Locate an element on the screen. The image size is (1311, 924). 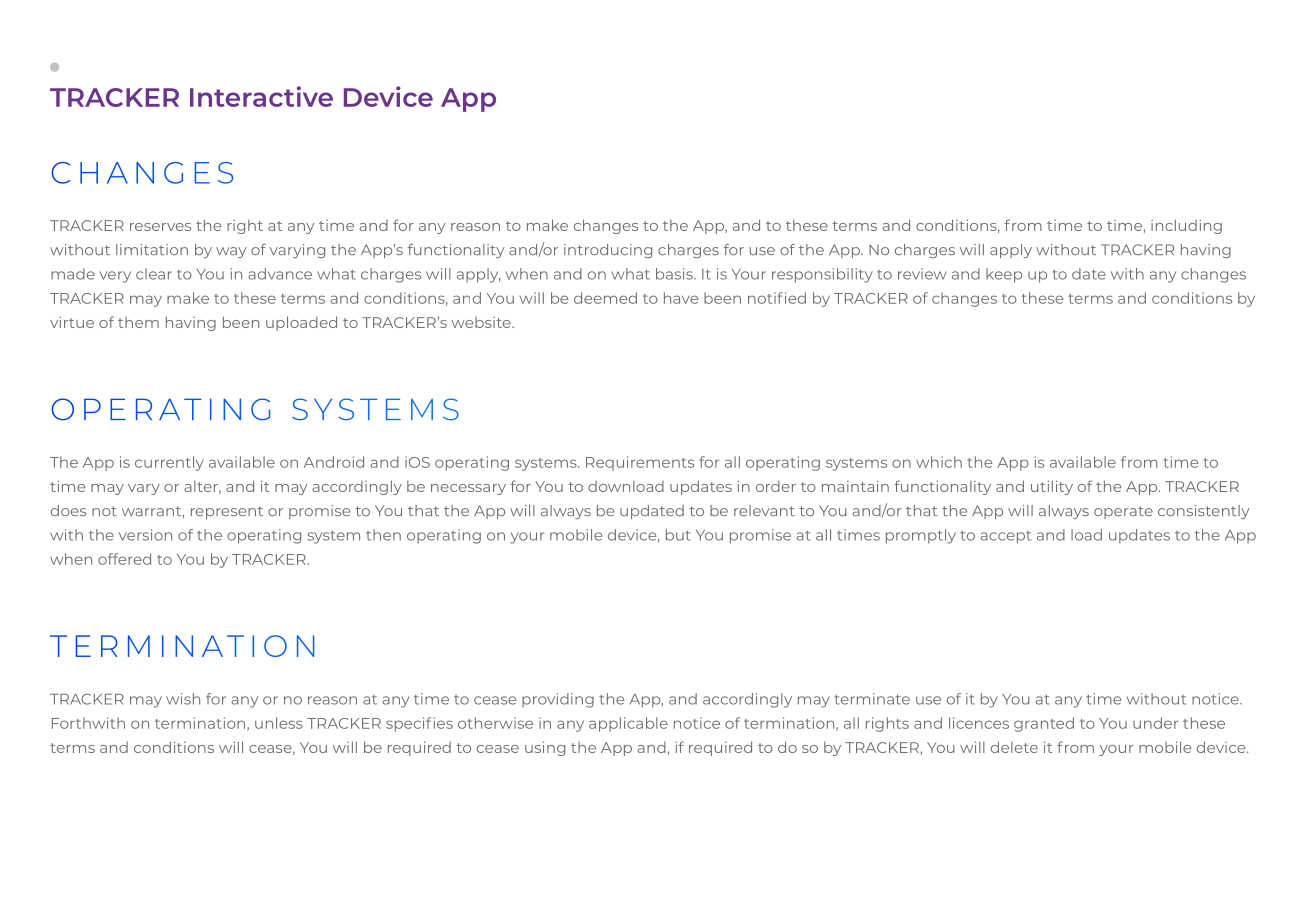
introducing is located at coordinates (608, 251).
